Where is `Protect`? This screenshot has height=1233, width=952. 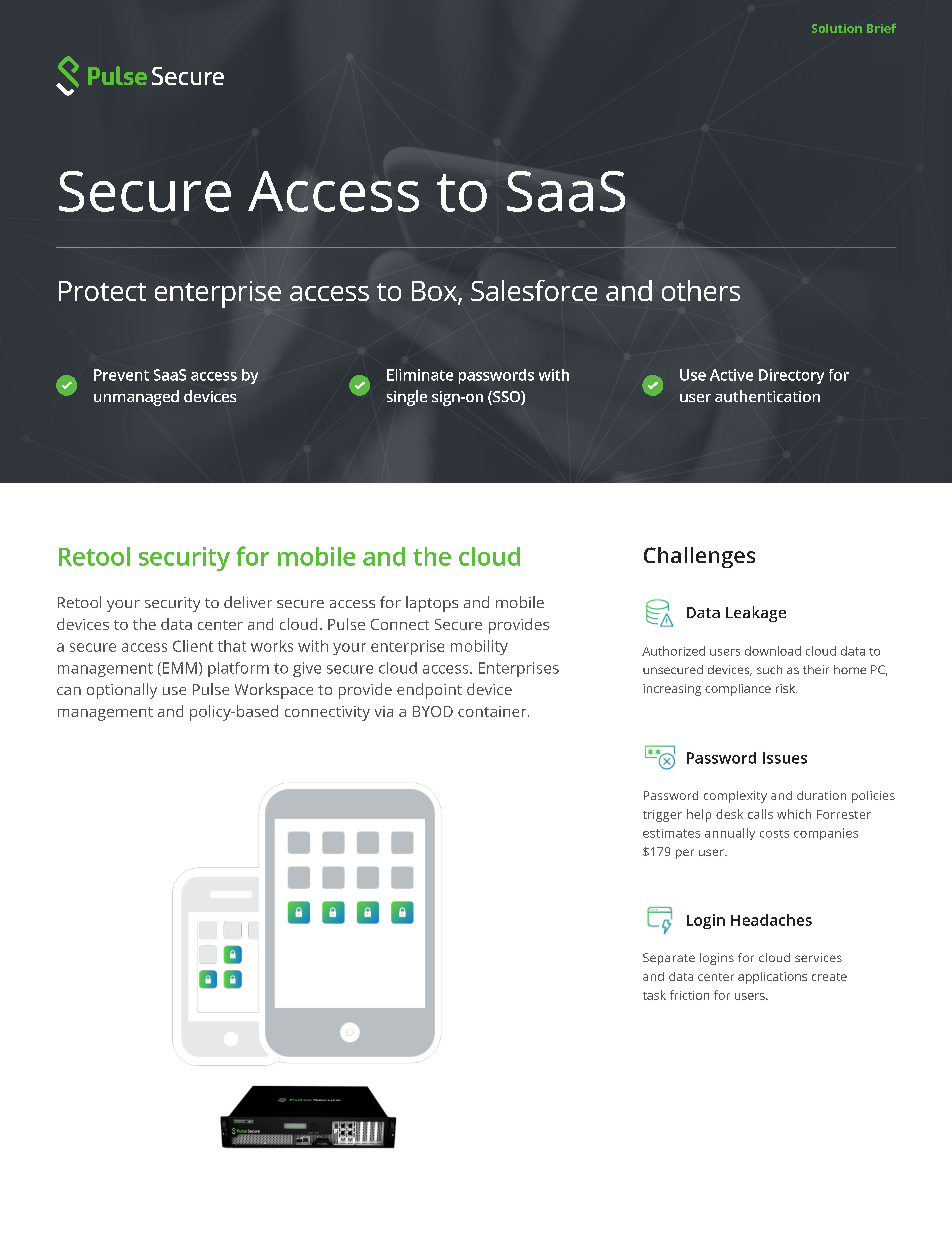
Protect is located at coordinates (102, 291).
